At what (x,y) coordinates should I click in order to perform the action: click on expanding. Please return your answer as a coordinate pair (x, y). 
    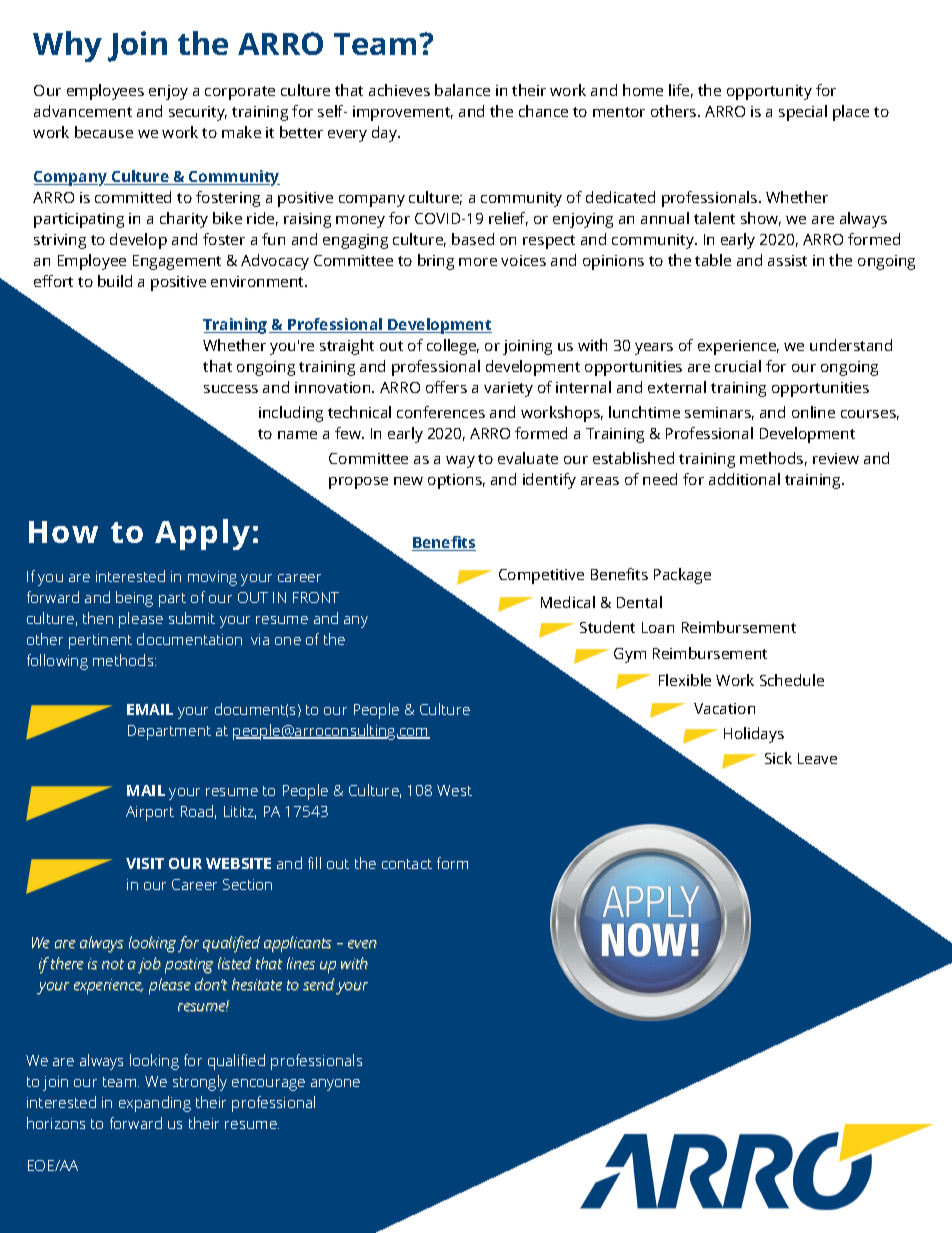
    Looking at the image, I should click on (155, 1104).
